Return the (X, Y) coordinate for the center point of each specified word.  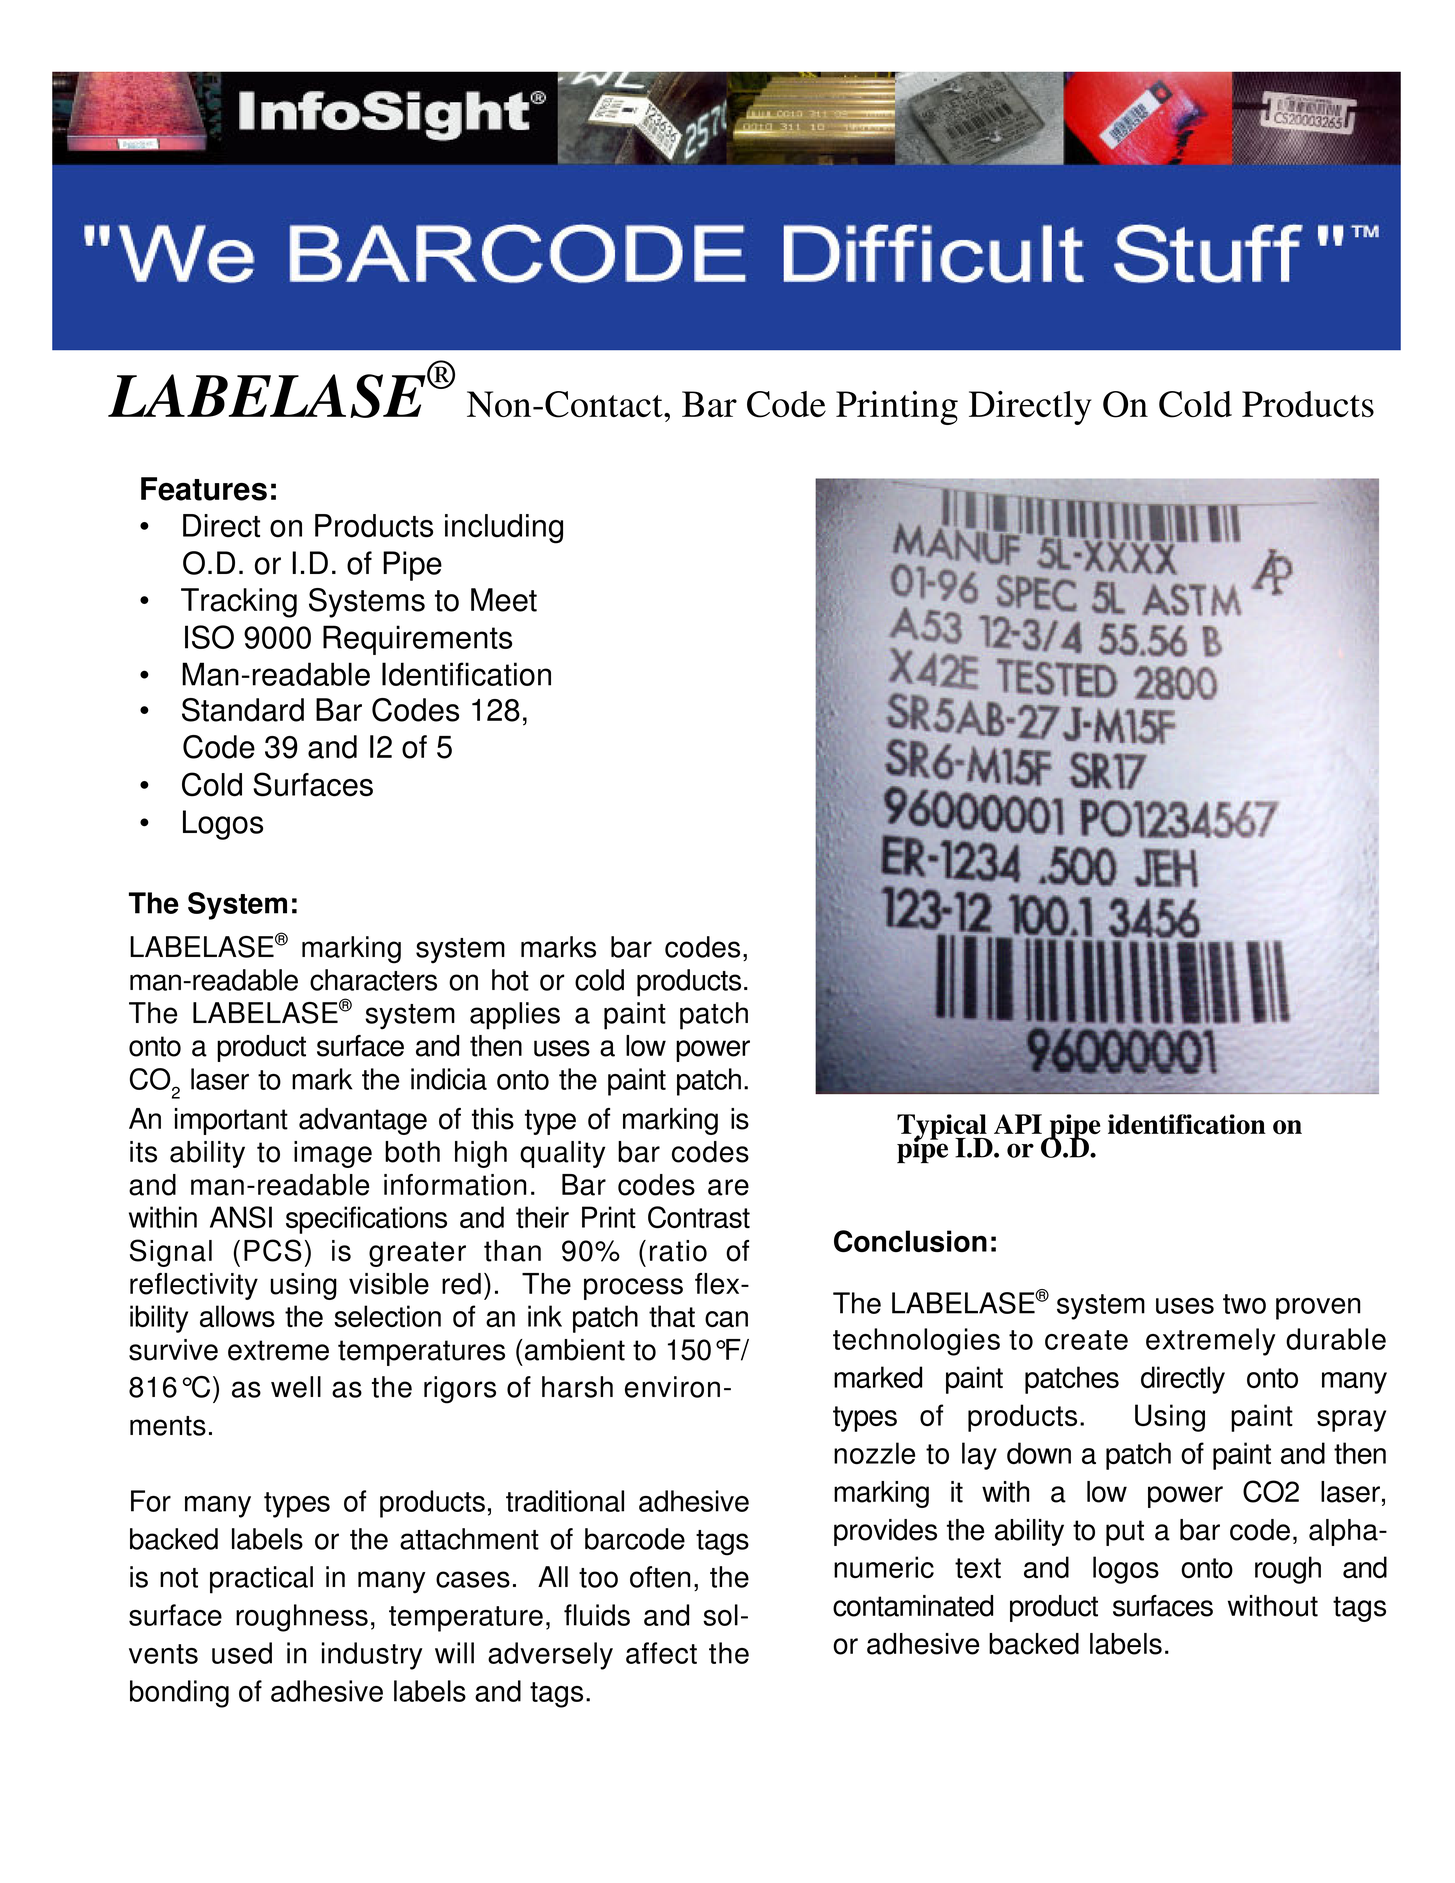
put (1125, 1533)
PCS (273, 1250)
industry (372, 1656)
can (726, 1319)
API (1018, 1124)
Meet (504, 600)
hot (510, 980)
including (504, 529)
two (1244, 1304)
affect (661, 1653)
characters (373, 980)
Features (204, 489)
